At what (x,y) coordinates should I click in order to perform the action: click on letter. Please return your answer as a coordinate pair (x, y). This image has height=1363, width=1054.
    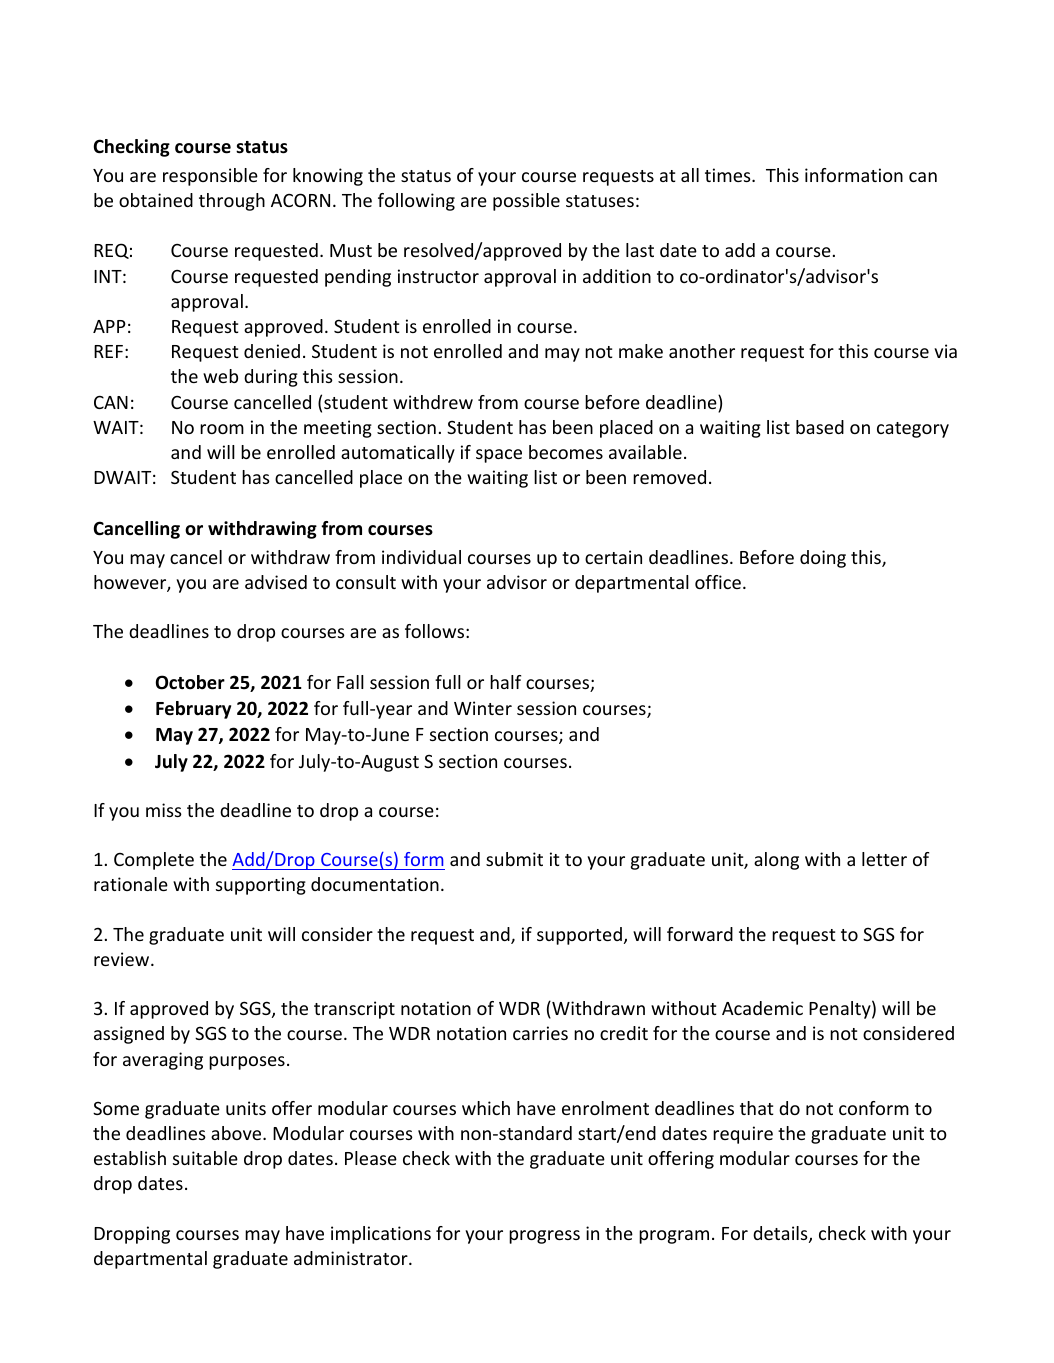
    Looking at the image, I should click on (884, 859).
